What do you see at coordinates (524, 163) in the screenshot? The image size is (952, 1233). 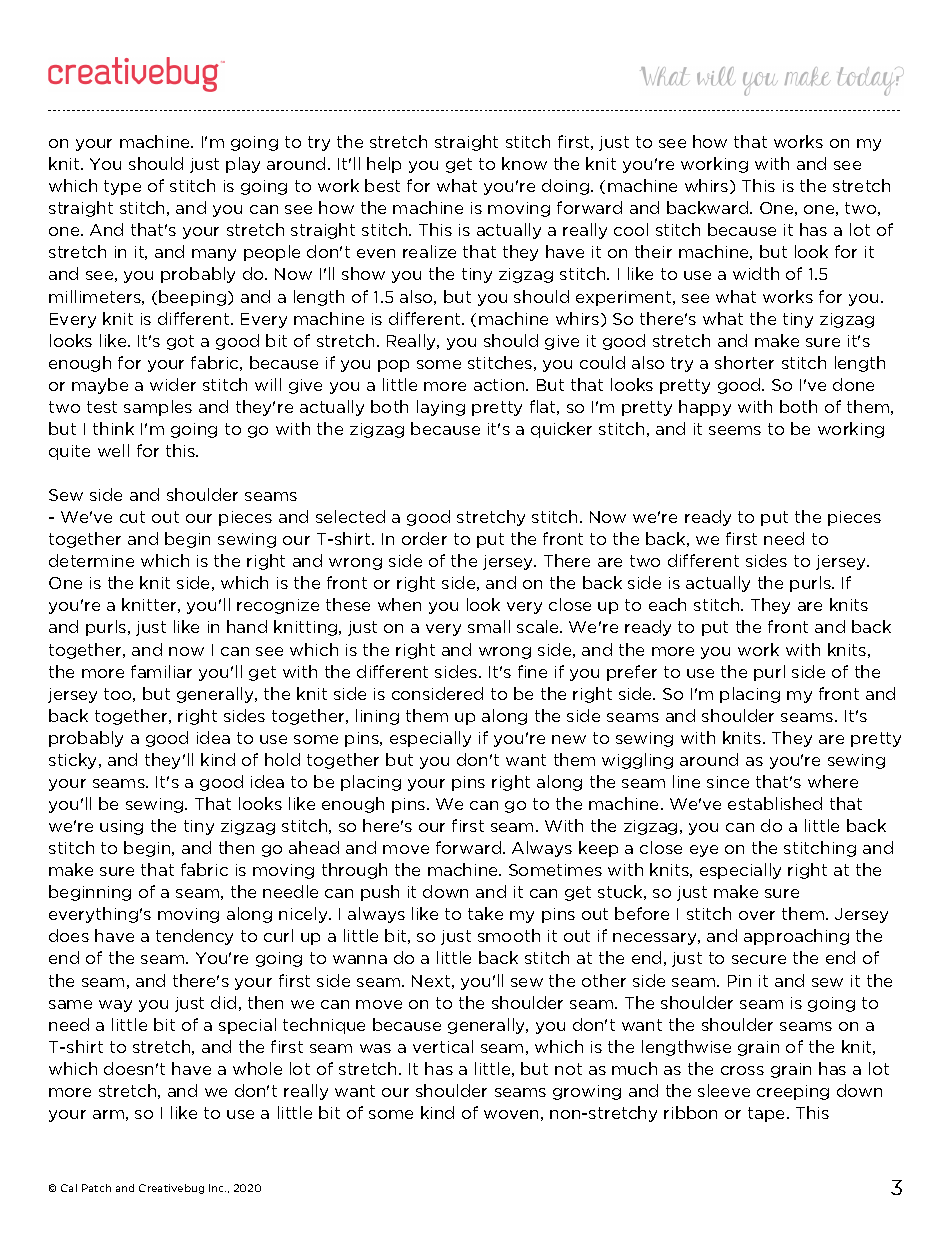 I see `know` at bounding box center [524, 163].
